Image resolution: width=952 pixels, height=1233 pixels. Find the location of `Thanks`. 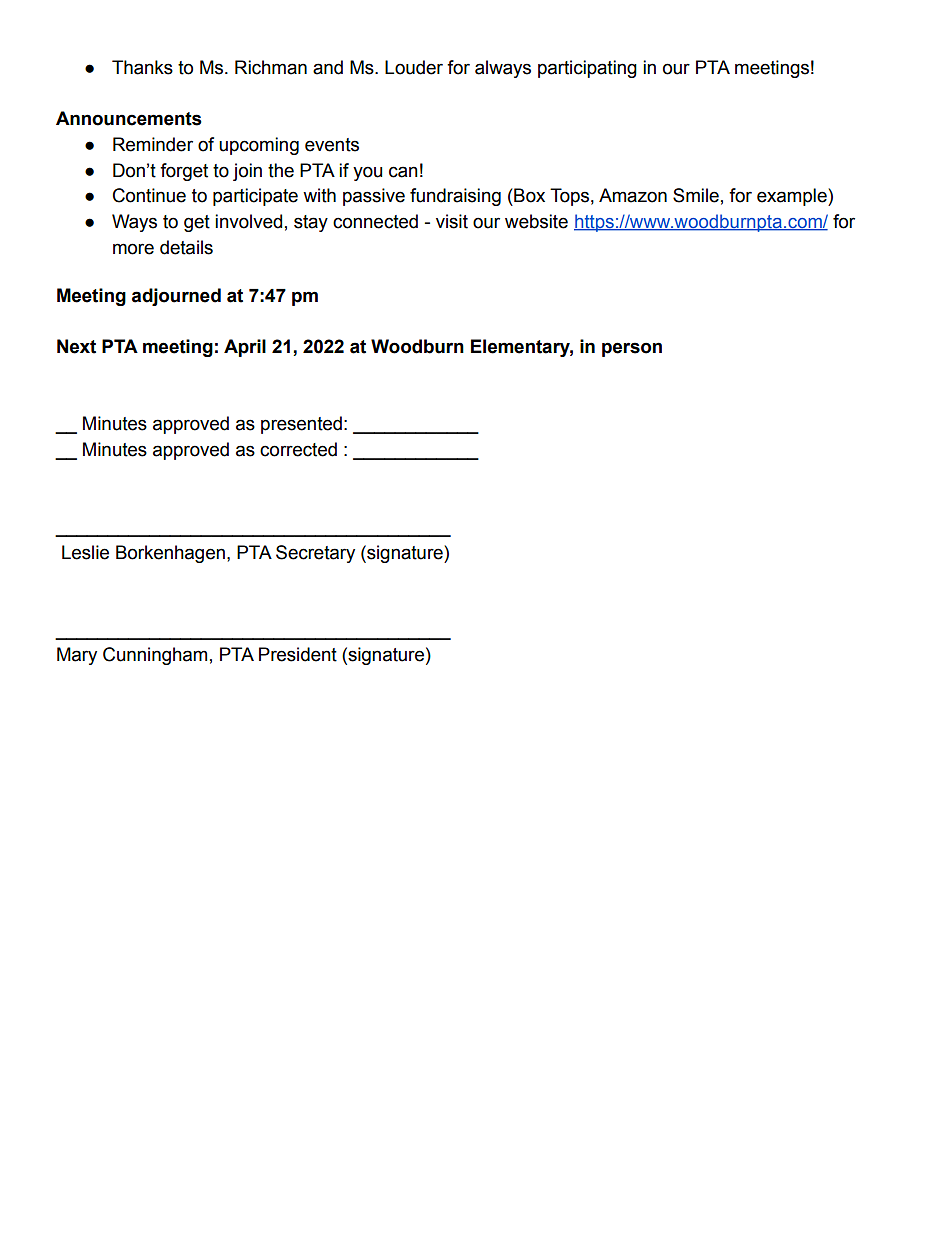

Thanks is located at coordinates (142, 67).
